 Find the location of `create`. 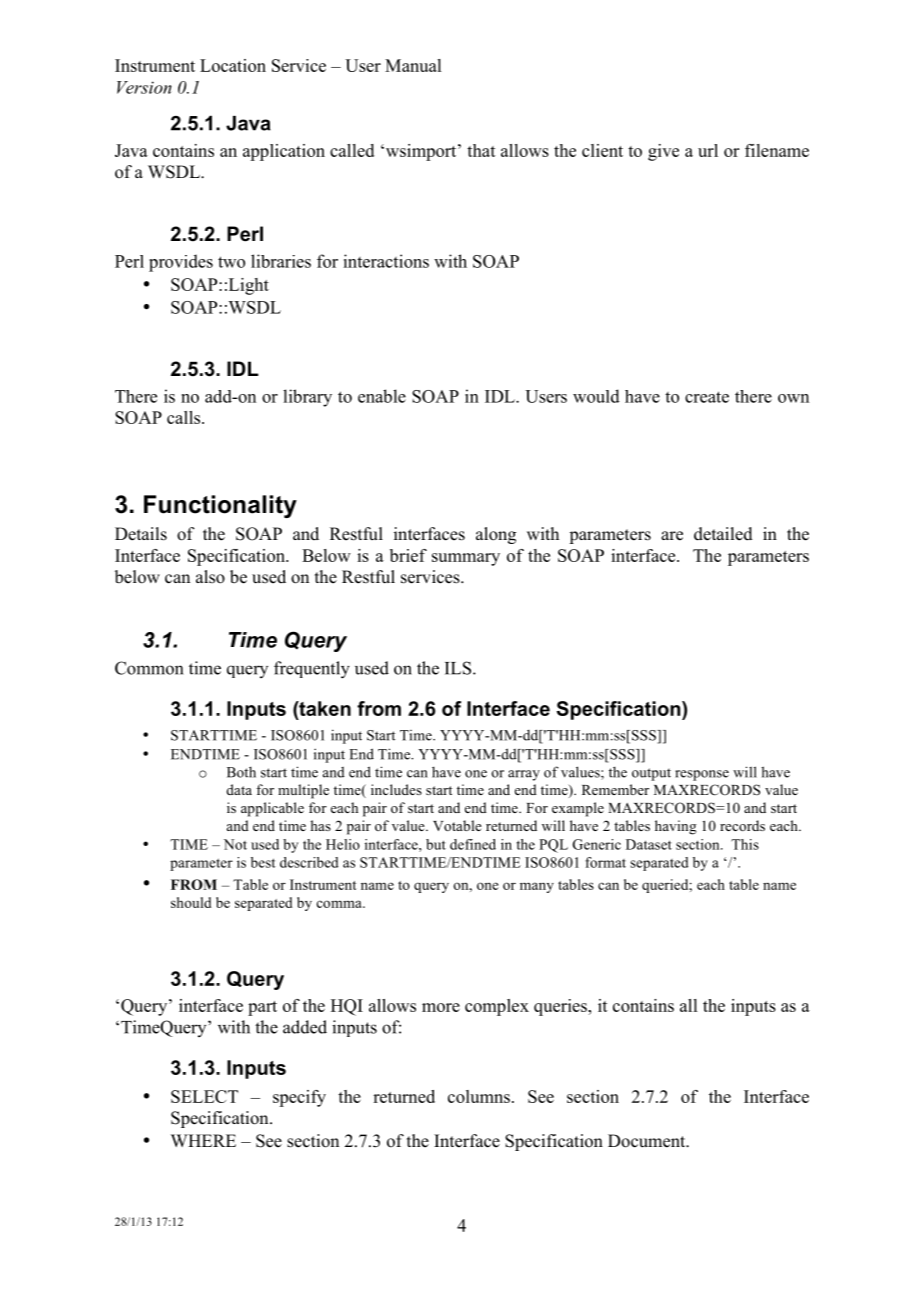

create is located at coordinates (707, 397).
